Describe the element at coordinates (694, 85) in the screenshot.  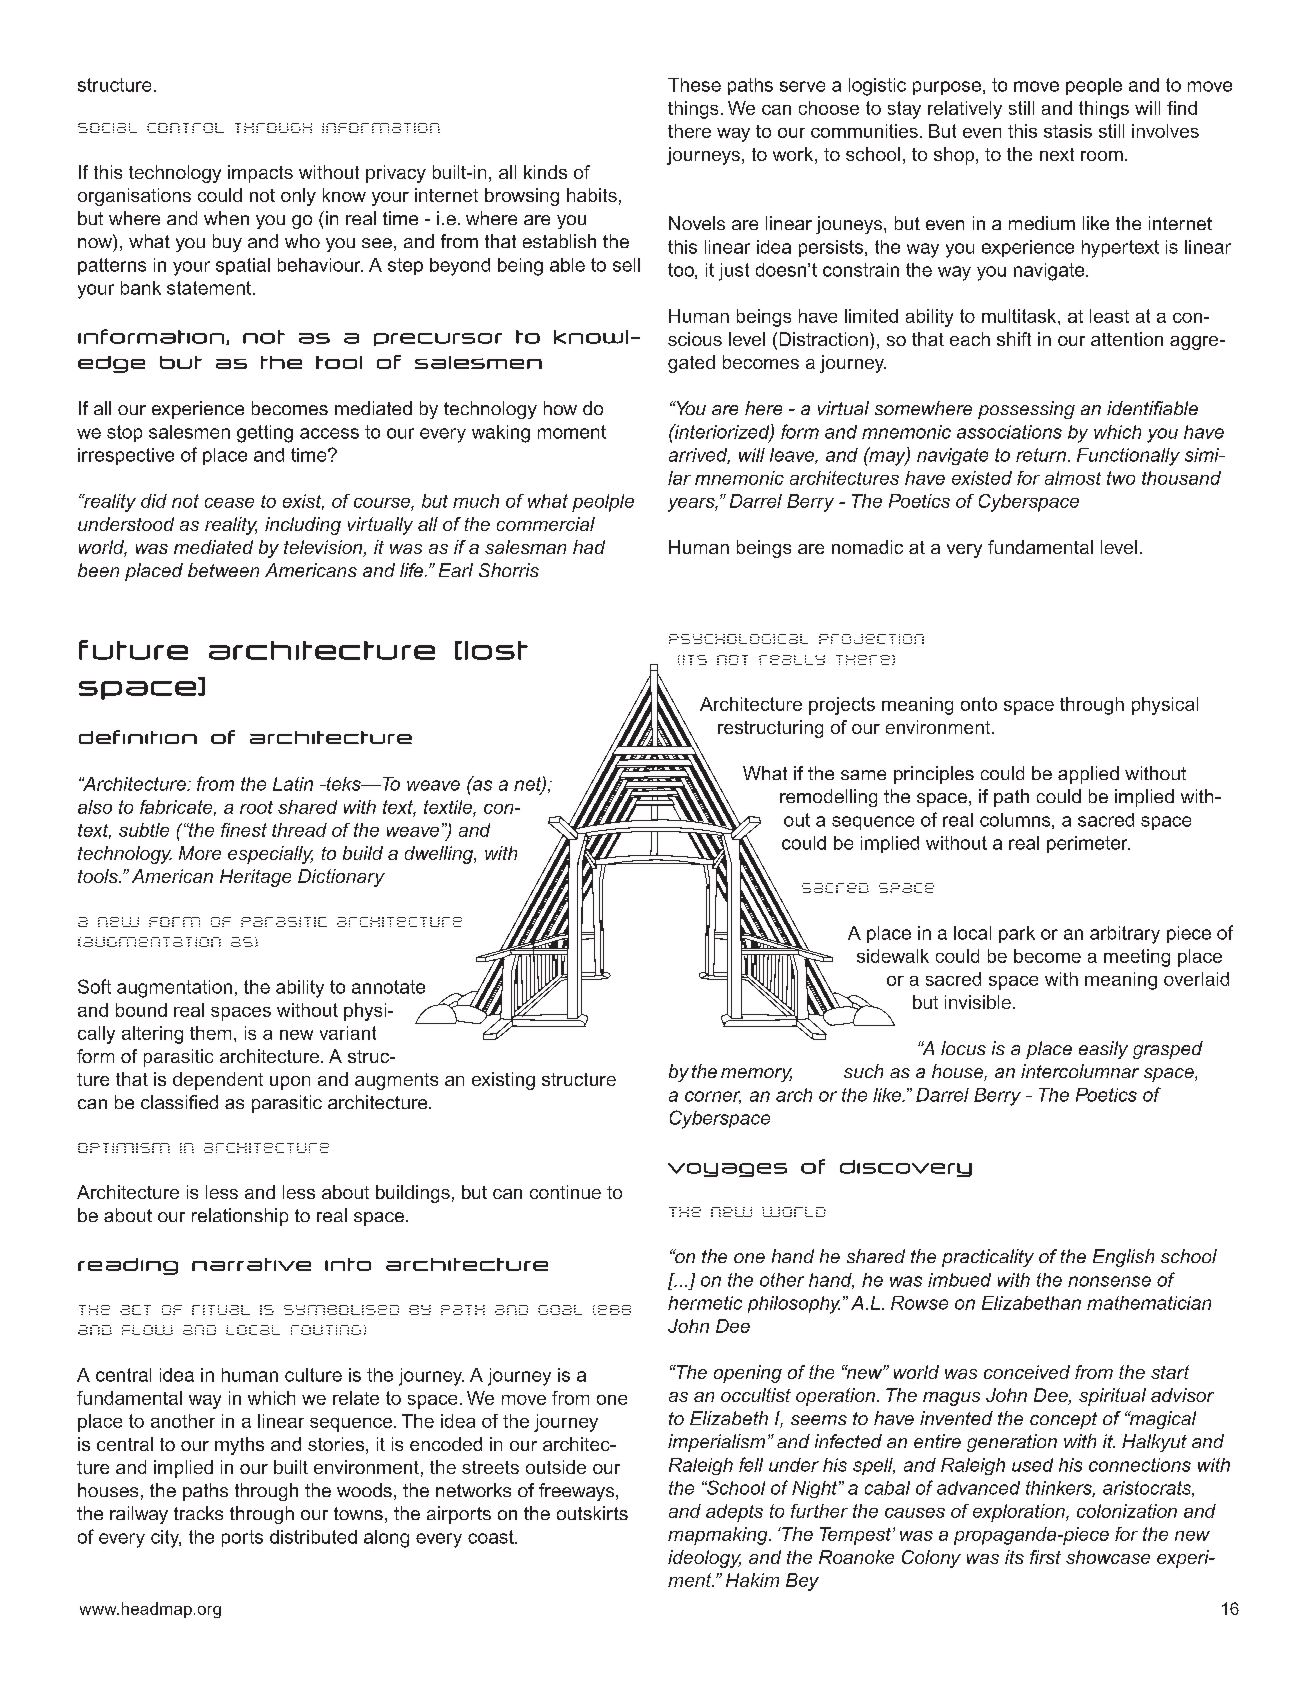
I see `These` at that location.
